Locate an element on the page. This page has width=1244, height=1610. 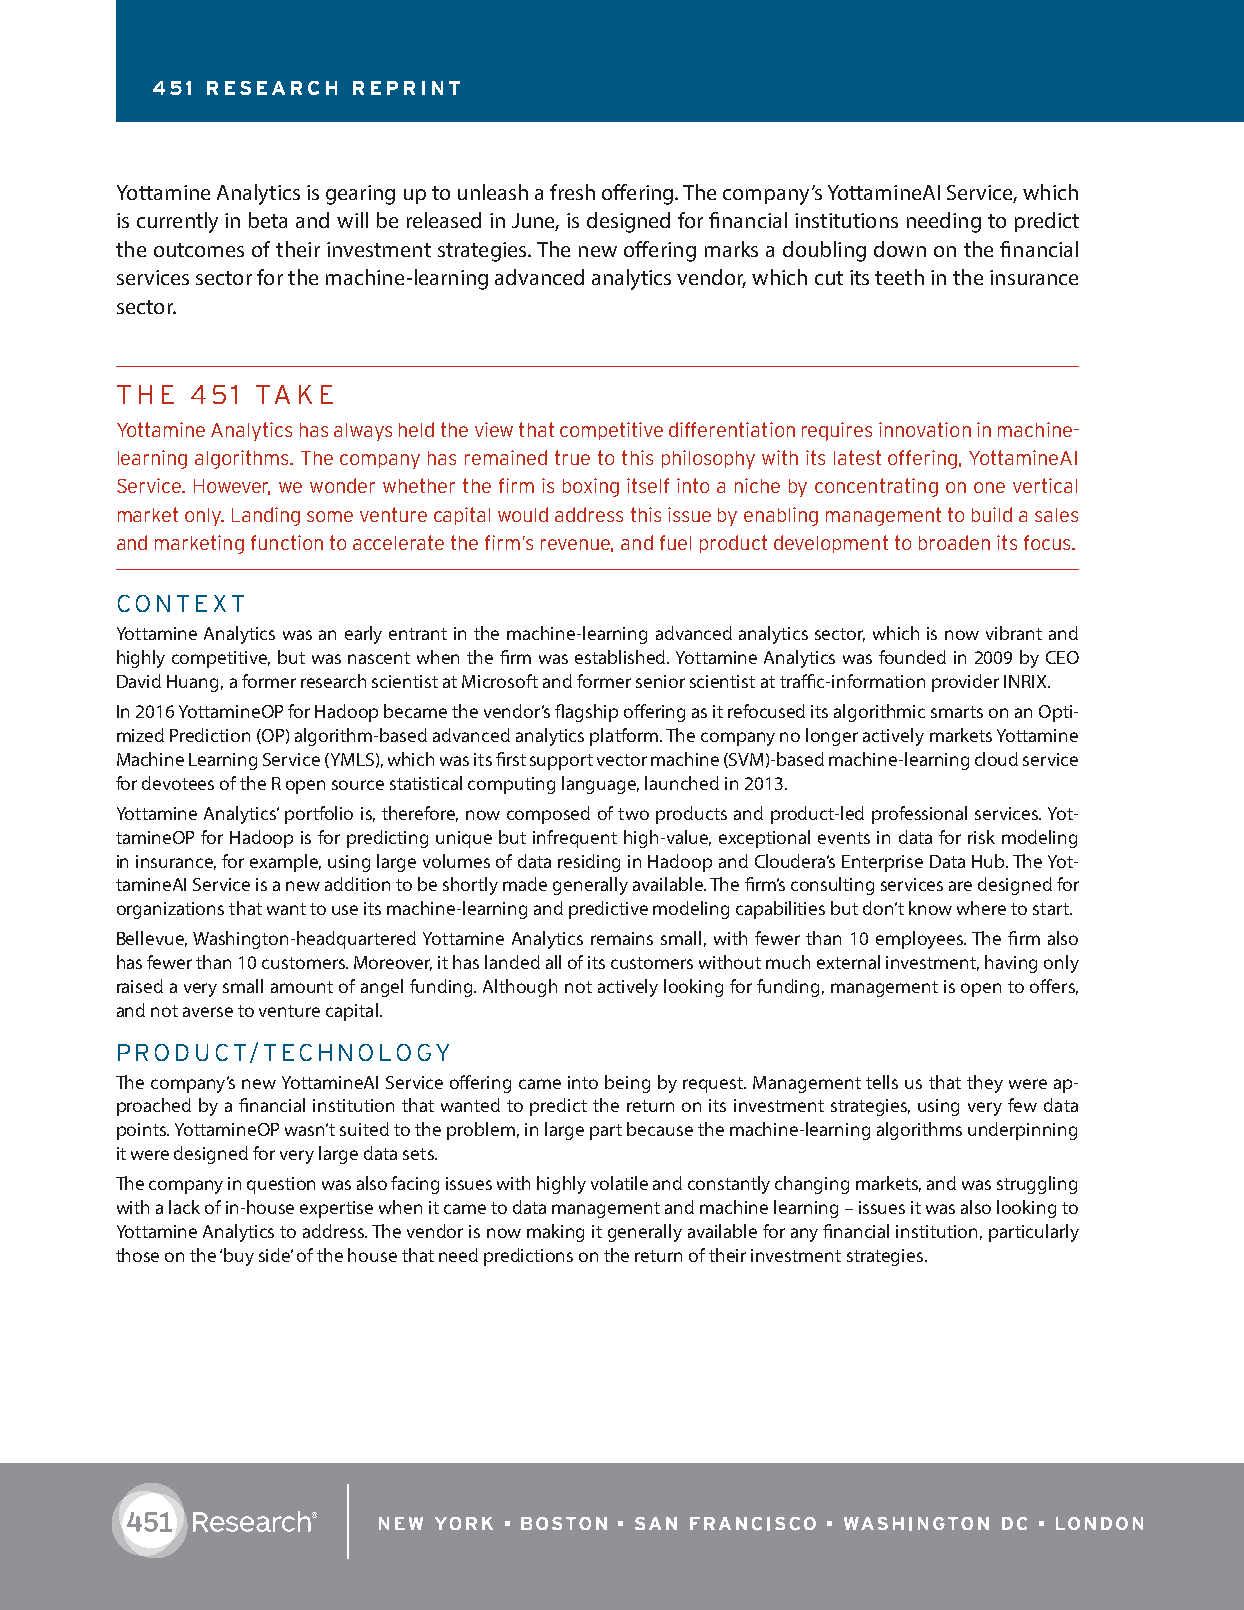
making is located at coordinates (555, 1233).
